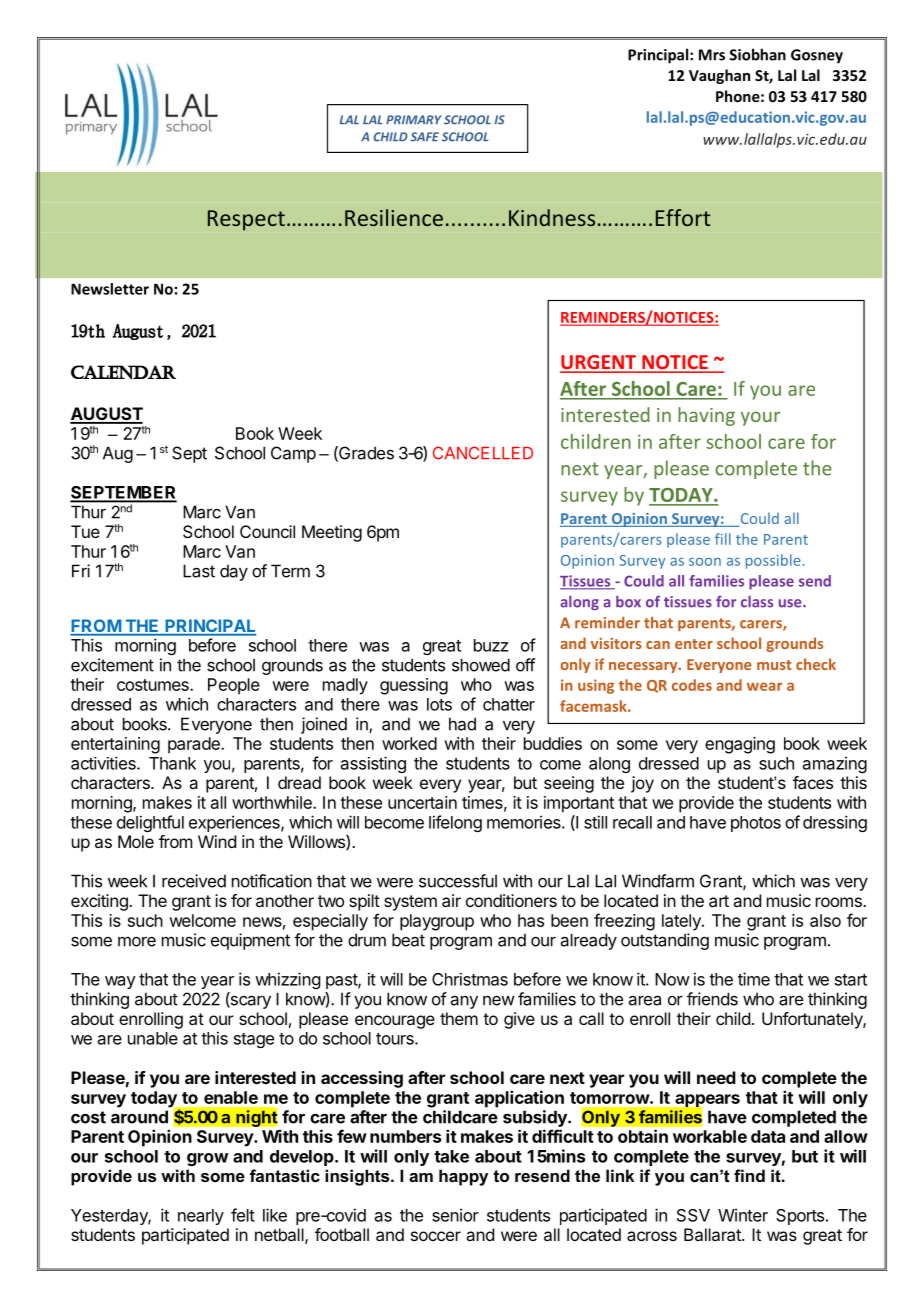 Image resolution: width=924 pixels, height=1308 pixels. Describe the element at coordinates (414, 119) in the document. I see `PRIMARY` at that location.
